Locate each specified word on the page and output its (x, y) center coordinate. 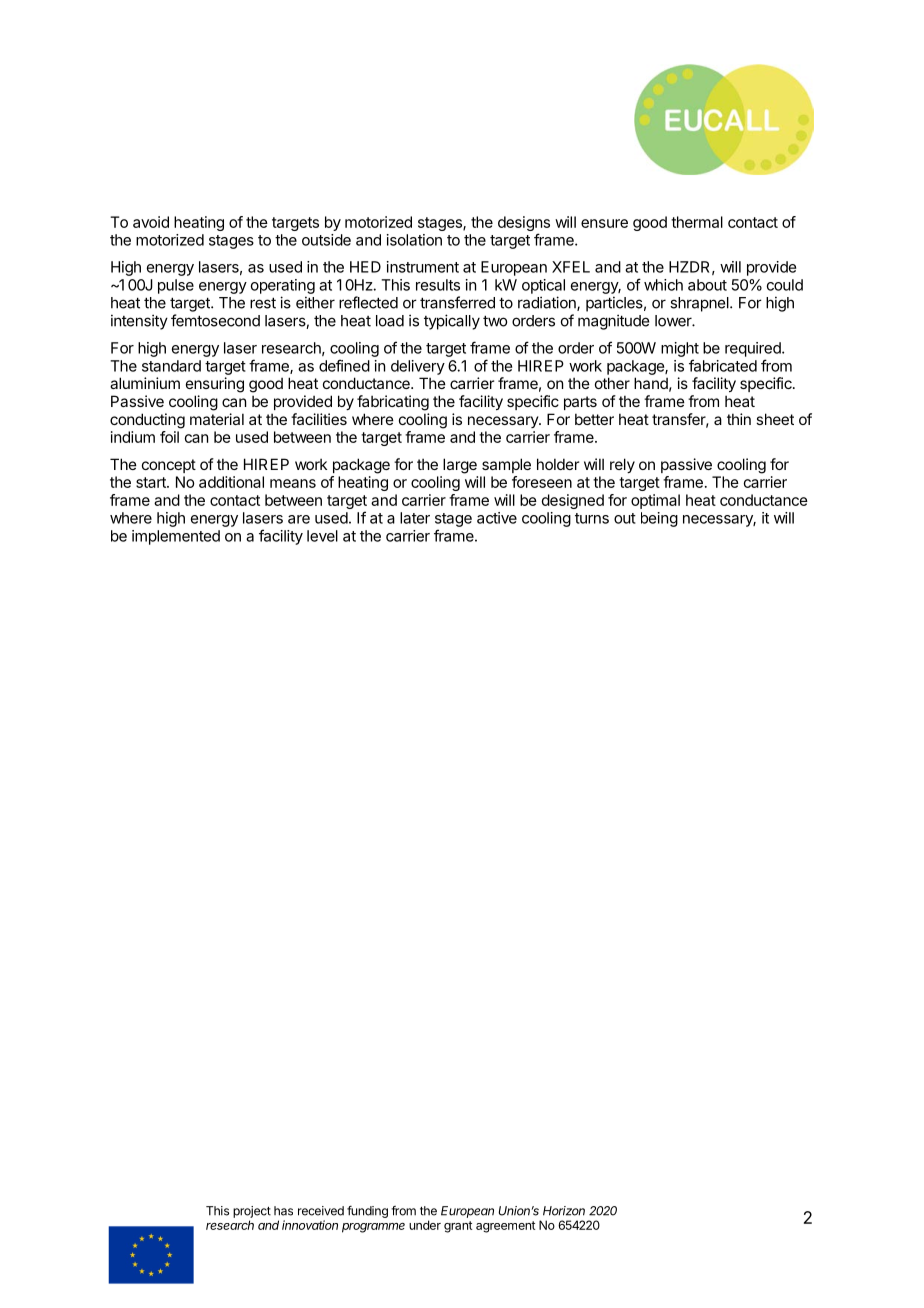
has (283, 1211)
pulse (176, 286)
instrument (423, 267)
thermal (697, 222)
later (415, 518)
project (252, 1212)
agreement (505, 1227)
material (217, 419)
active (497, 518)
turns (592, 518)
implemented (176, 537)
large (460, 466)
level (322, 536)
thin (739, 419)
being (659, 519)
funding (367, 1212)
